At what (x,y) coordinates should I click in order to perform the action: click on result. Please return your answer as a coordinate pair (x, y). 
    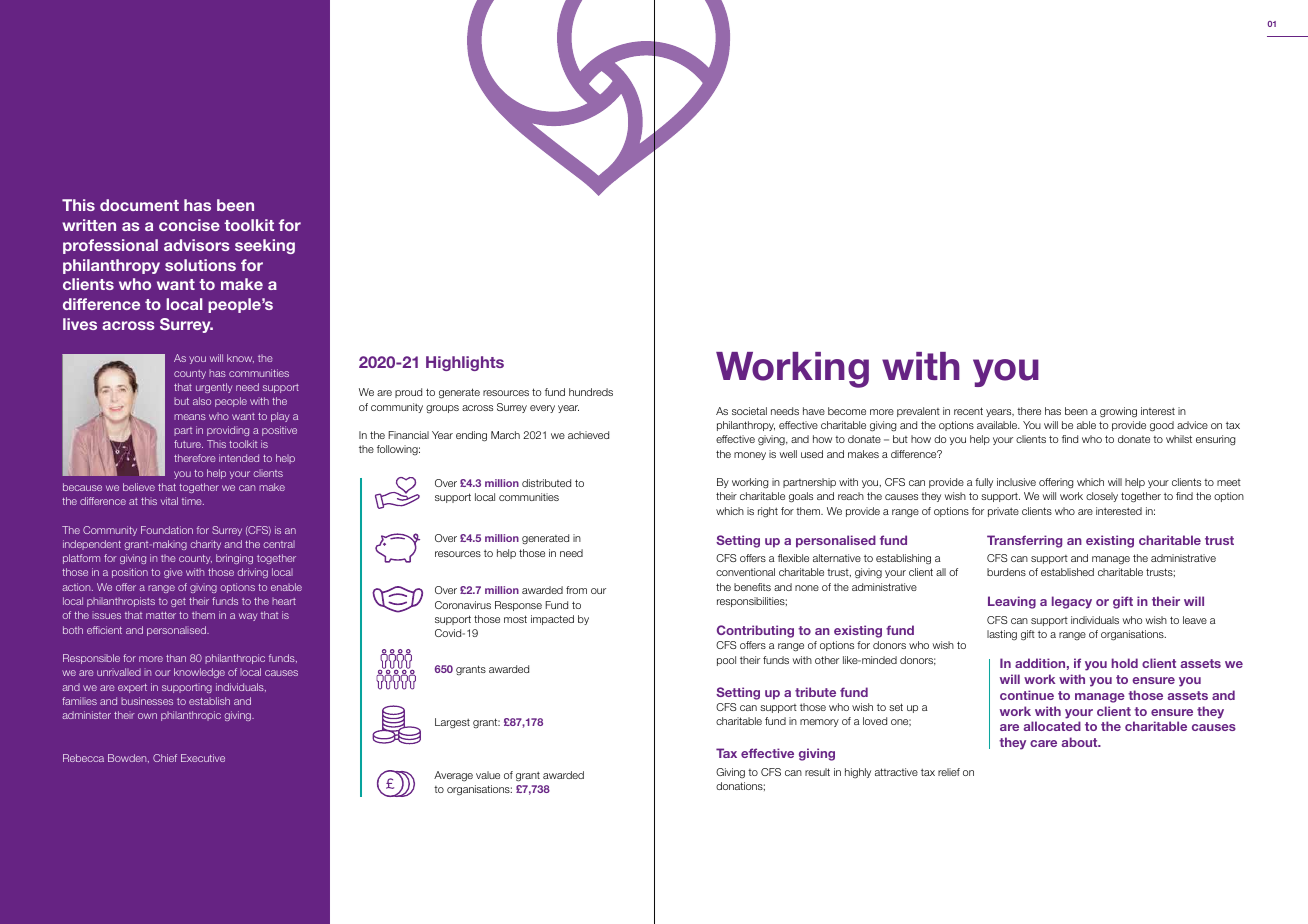
    Looking at the image, I should click on (817, 772).
